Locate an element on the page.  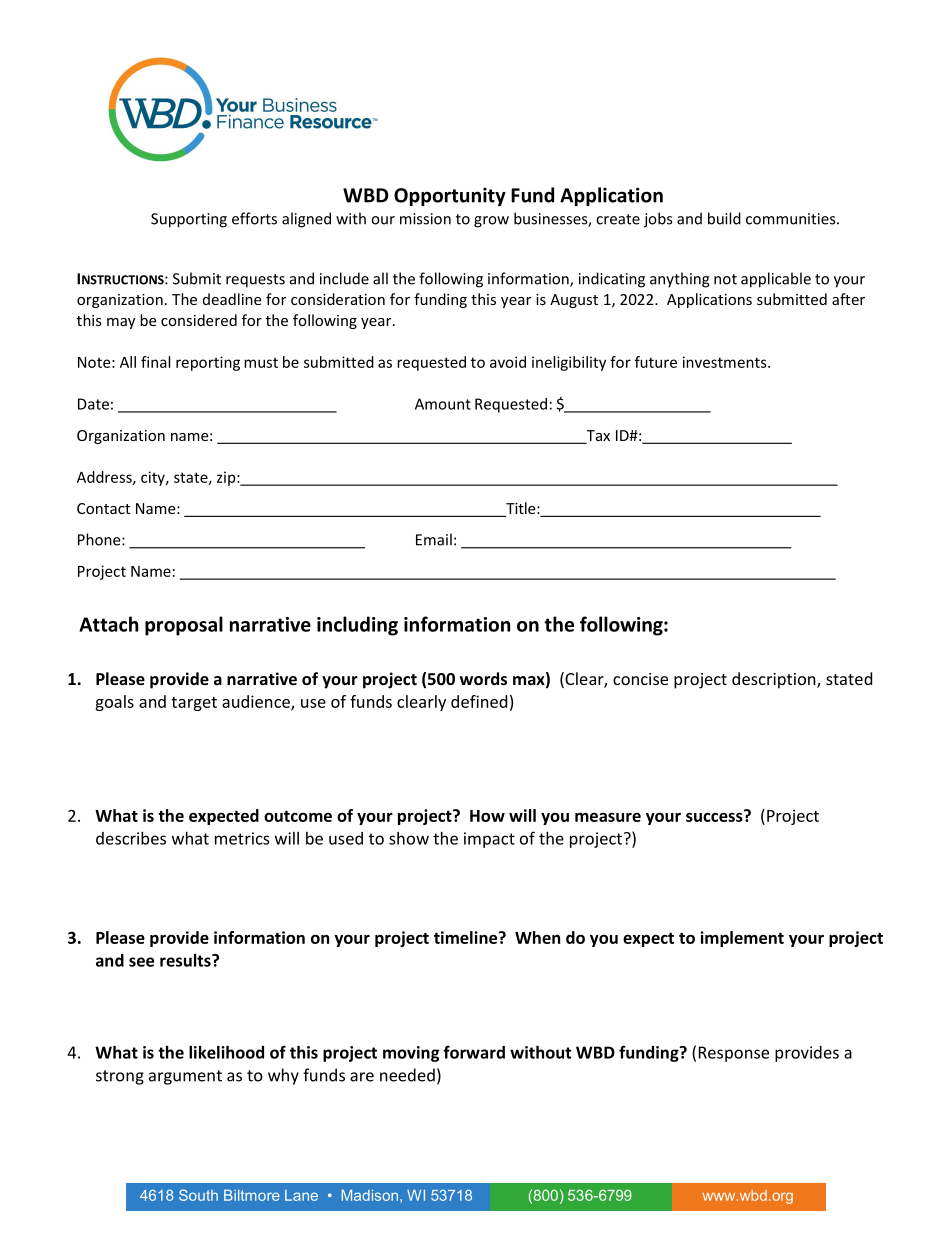
grow is located at coordinates (491, 222).
